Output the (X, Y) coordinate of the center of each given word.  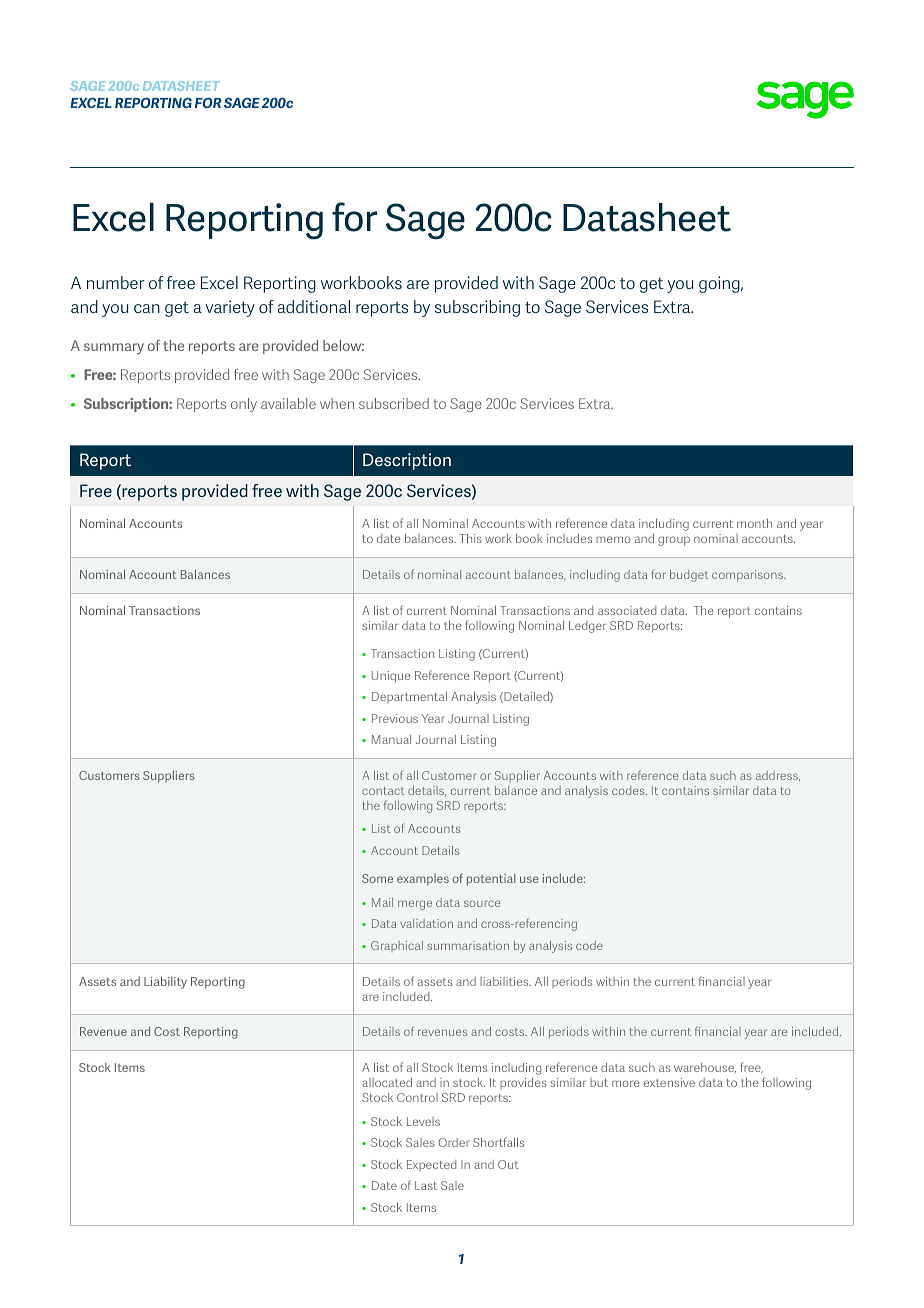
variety (230, 308)
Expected (431, 1165)
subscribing (477, 308)
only (244, 405)
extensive (669, 1082)
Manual (391, 739)
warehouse (705, 1068)
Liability (165, 982)
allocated (387, 1082)
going (720, 284)
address (778, 776)
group (674, 541)
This (470, 538)
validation (426, 923)
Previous (395, 718)
